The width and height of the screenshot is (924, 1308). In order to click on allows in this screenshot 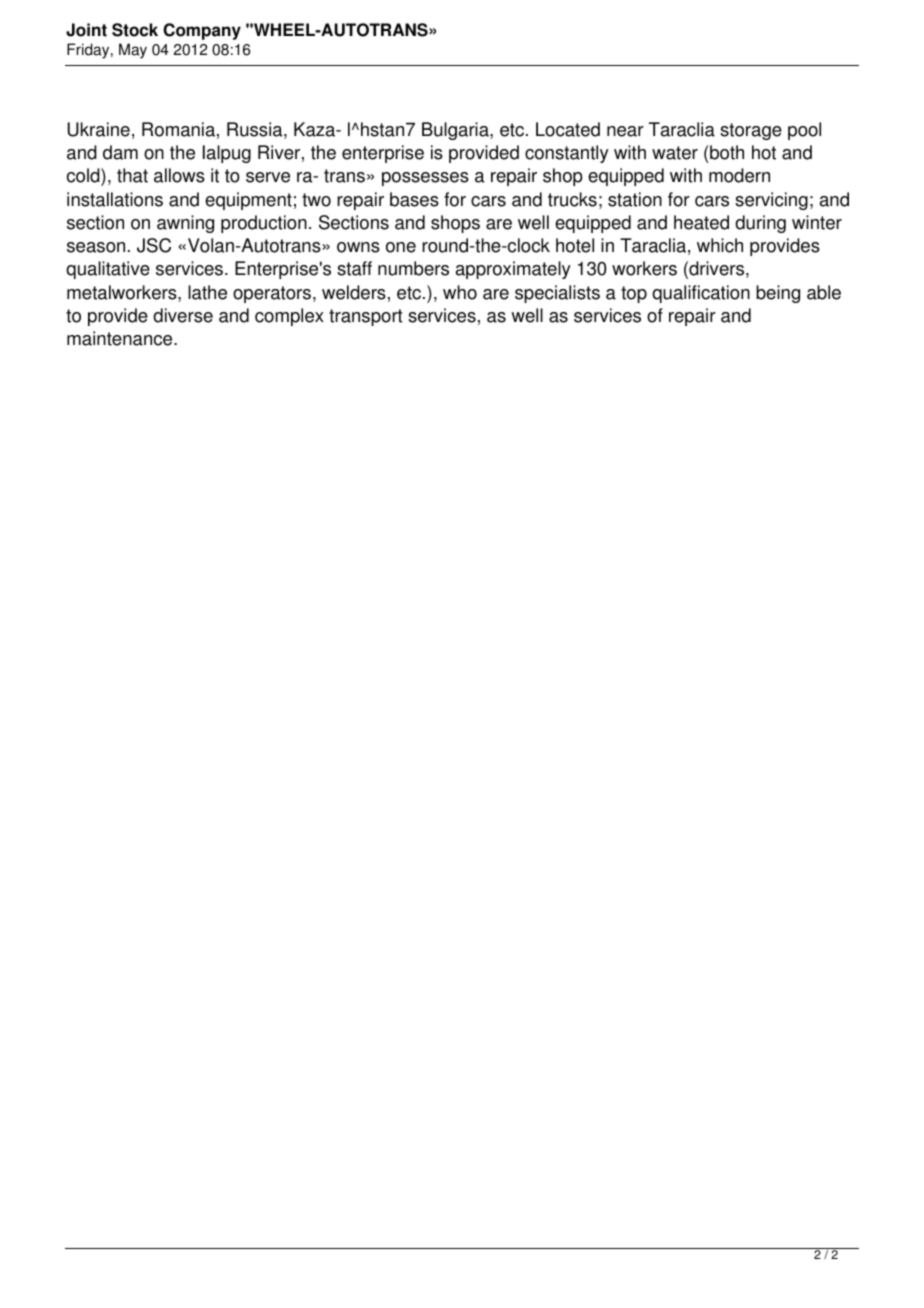, I will do `click(179, 175)`.
